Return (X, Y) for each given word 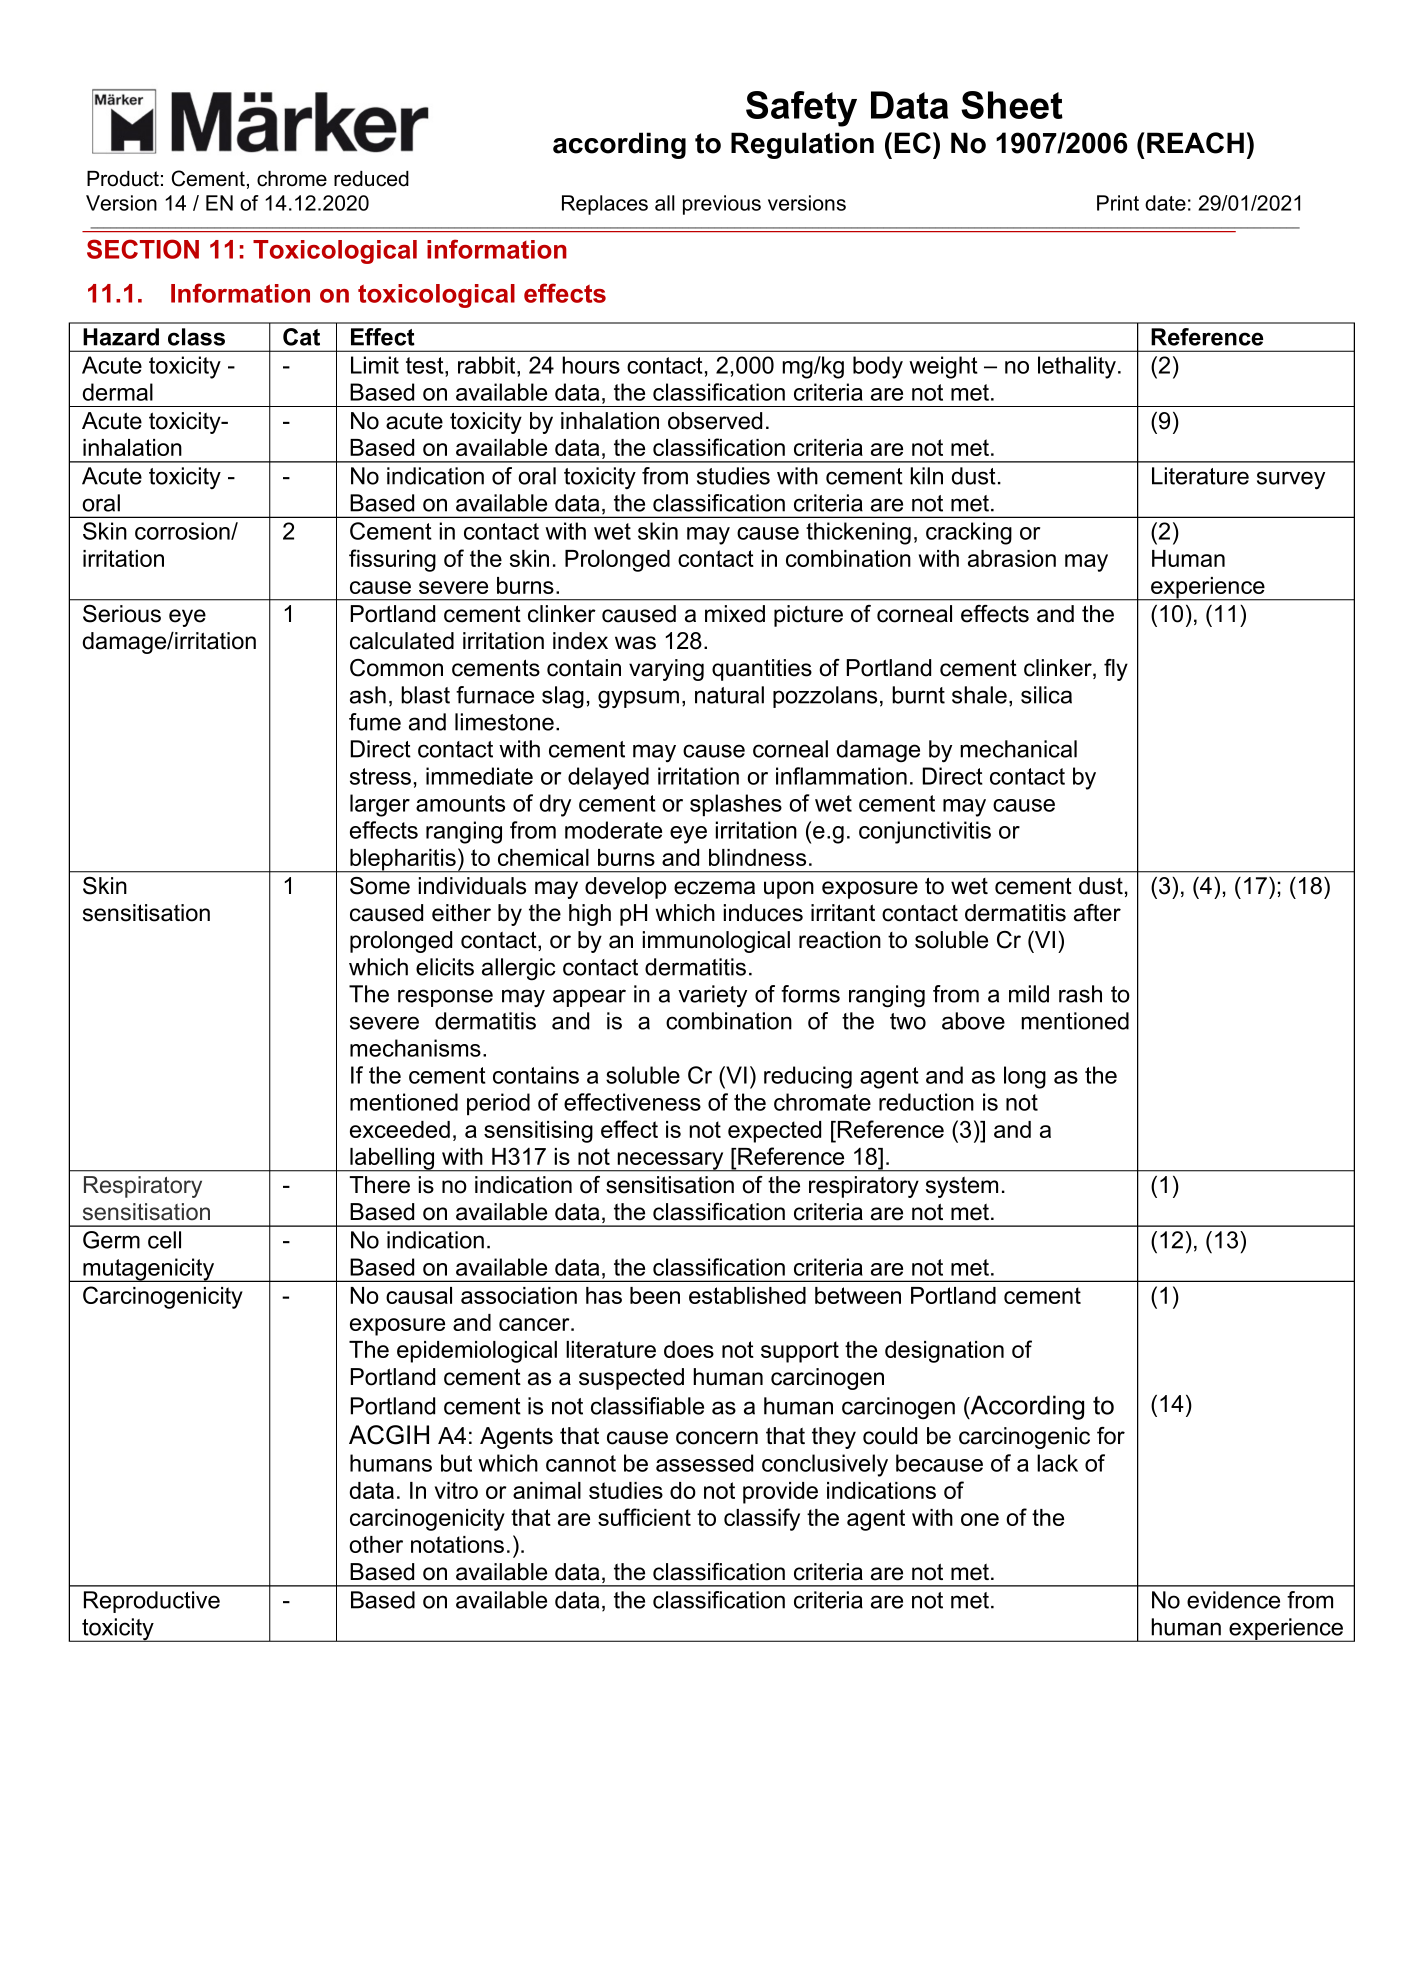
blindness (757, 857)
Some (380, 886)
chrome (292, 179)
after (1097, 913)
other (376, 1544)
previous (722, 205)
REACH (1195, 143)
